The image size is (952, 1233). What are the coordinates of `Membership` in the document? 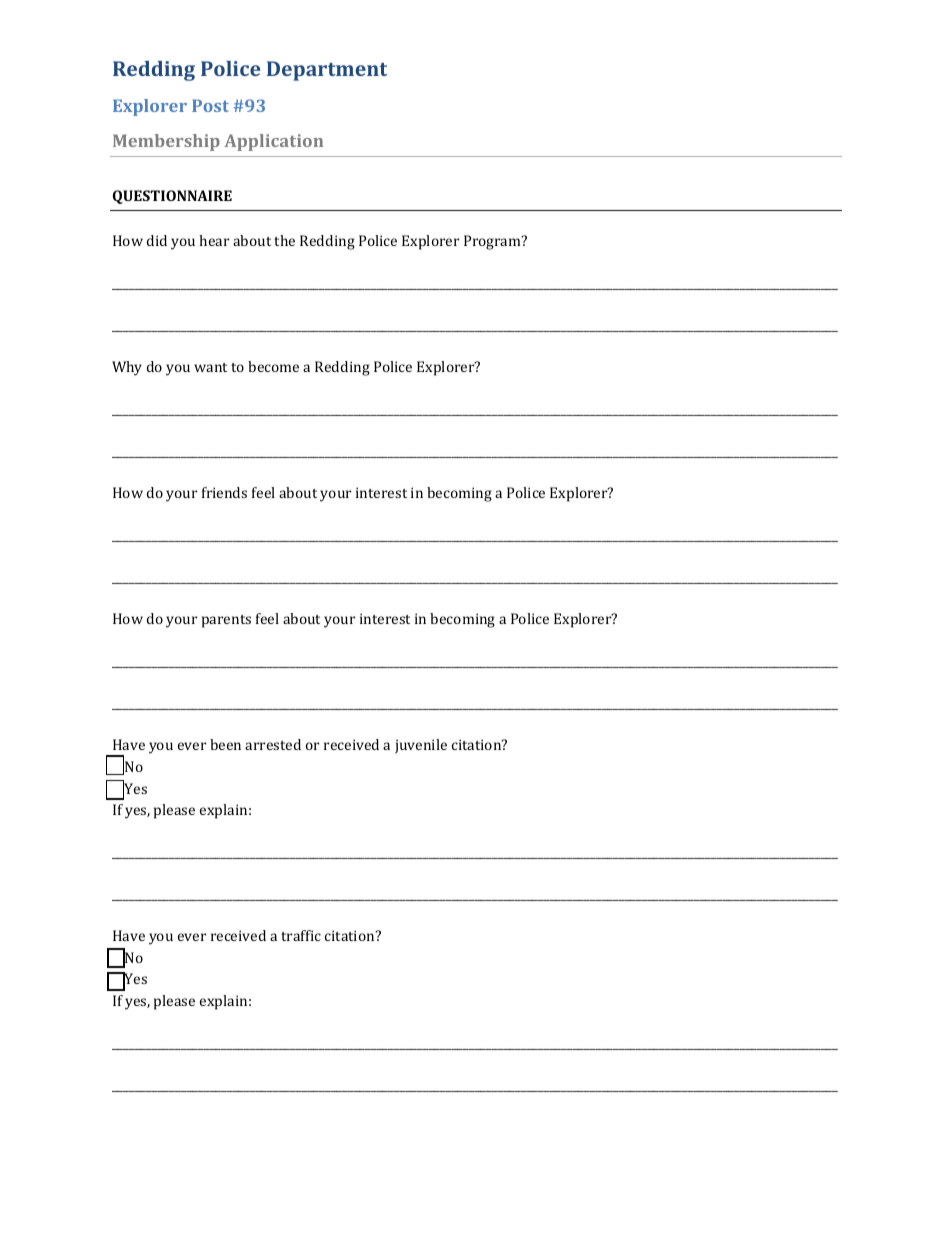 It's located at (166, 142).
